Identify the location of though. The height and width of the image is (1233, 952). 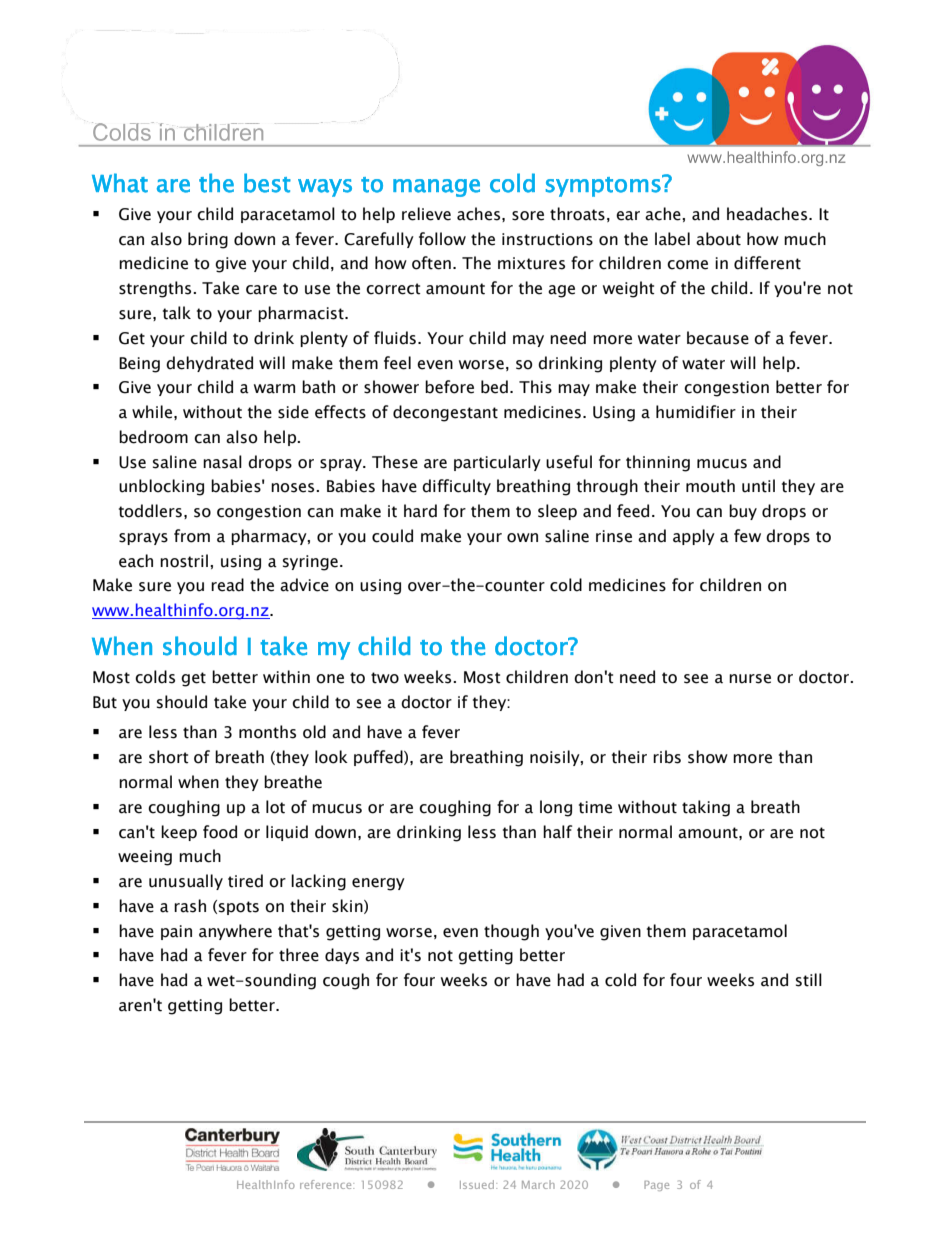
(511, 932).
